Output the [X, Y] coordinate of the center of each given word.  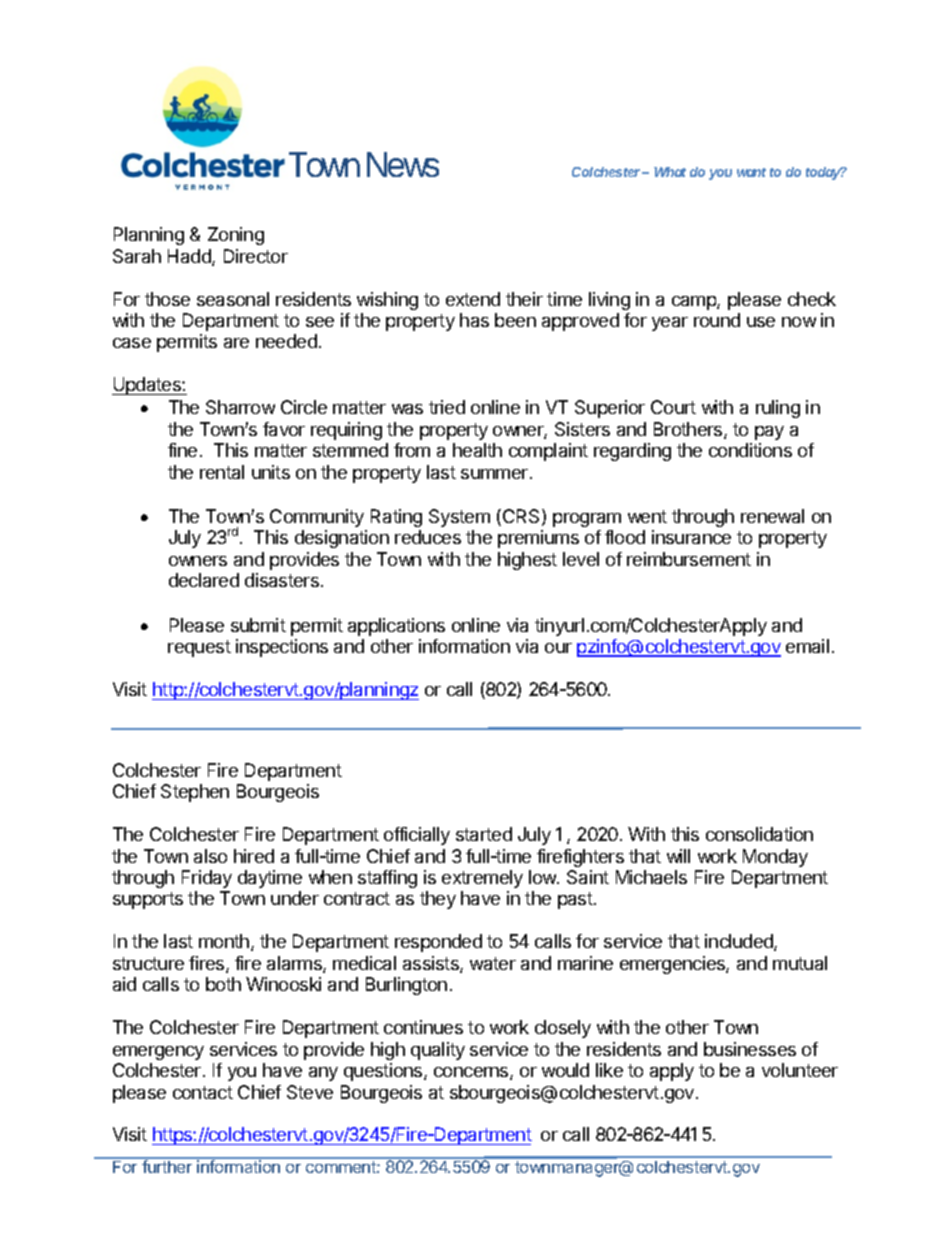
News [403, 164]
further [167, 1165]
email [807, 646]
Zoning [236, 236]
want [751, 172]
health [477, 450]
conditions [750, 450]
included [740, 942]
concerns [472, 1073]
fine [182, 450]
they [438, 900]
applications [396, 627]
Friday [207, 879]
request [199, 648]
